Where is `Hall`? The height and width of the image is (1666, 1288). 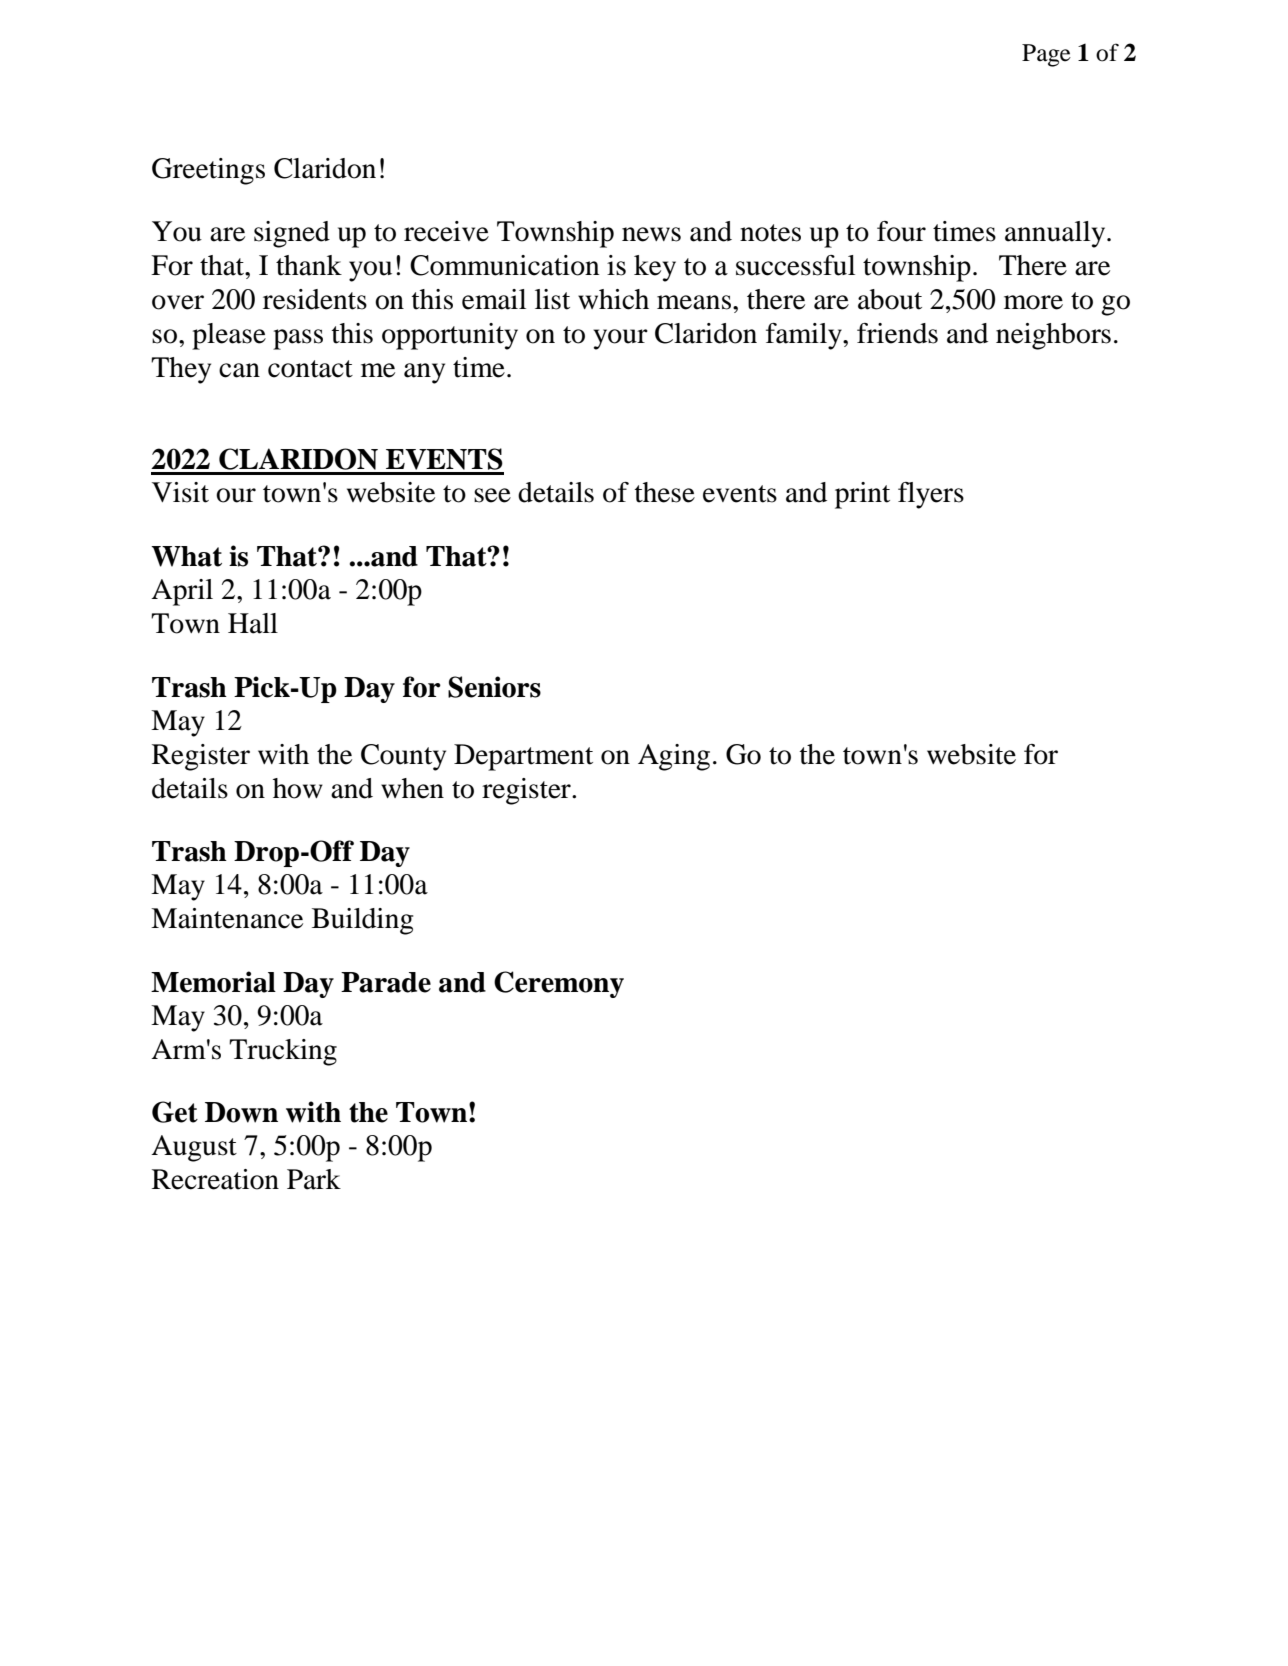
Hall is located at coordinates (253, 623).
